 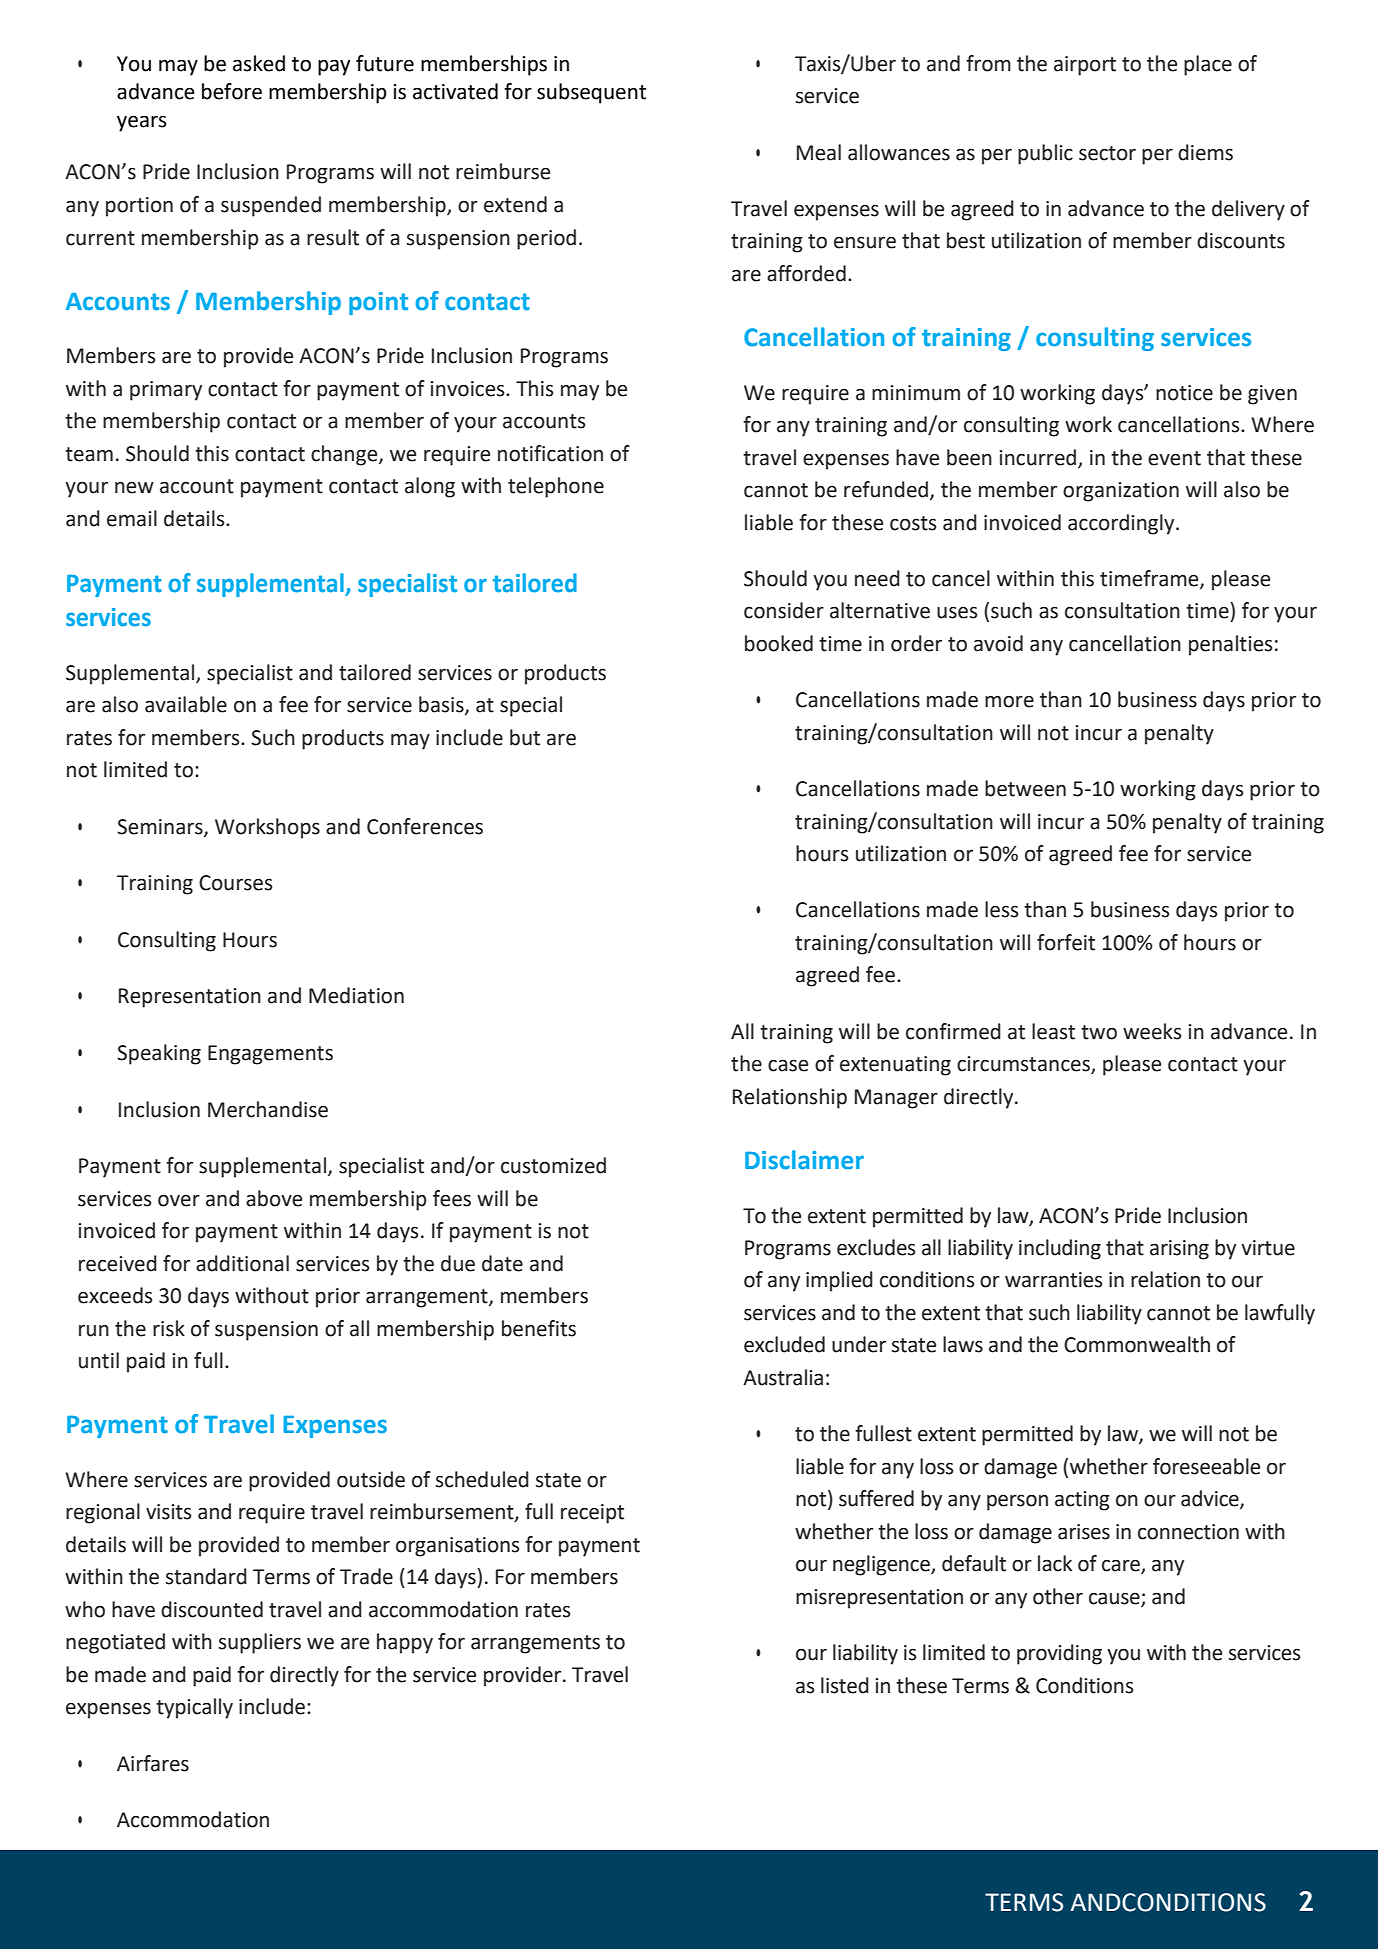 I want to click on forfeit, so click(x=1066, y=942).
